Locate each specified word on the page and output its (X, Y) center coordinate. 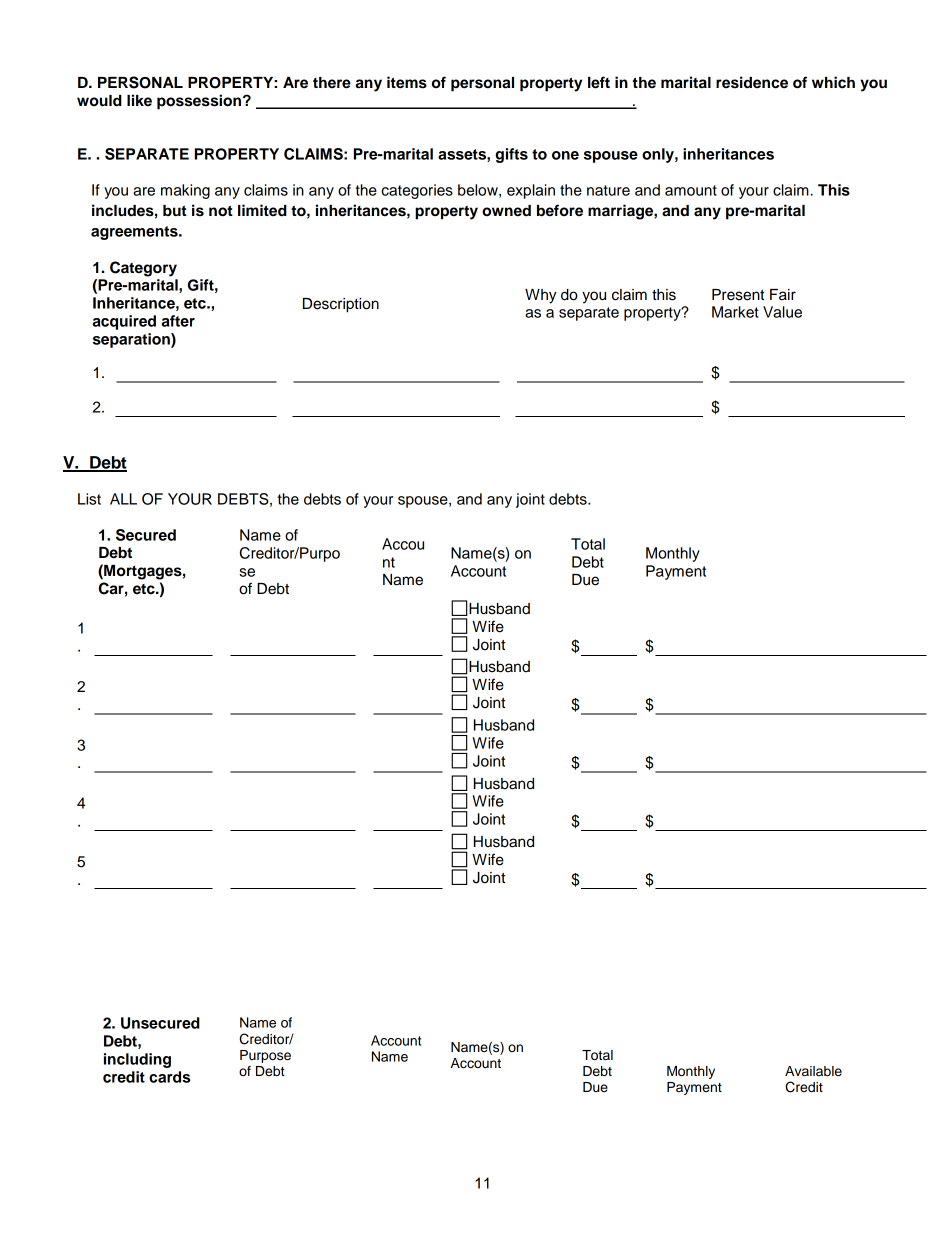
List (89, 499)
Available (813, 1071)
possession (200, 102)
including (137, 1060)
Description (341, 305)
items (407, 82)
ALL (123, 499)
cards (169, 1077)
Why (541, 296)
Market (735, 312)
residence (752, 82)
